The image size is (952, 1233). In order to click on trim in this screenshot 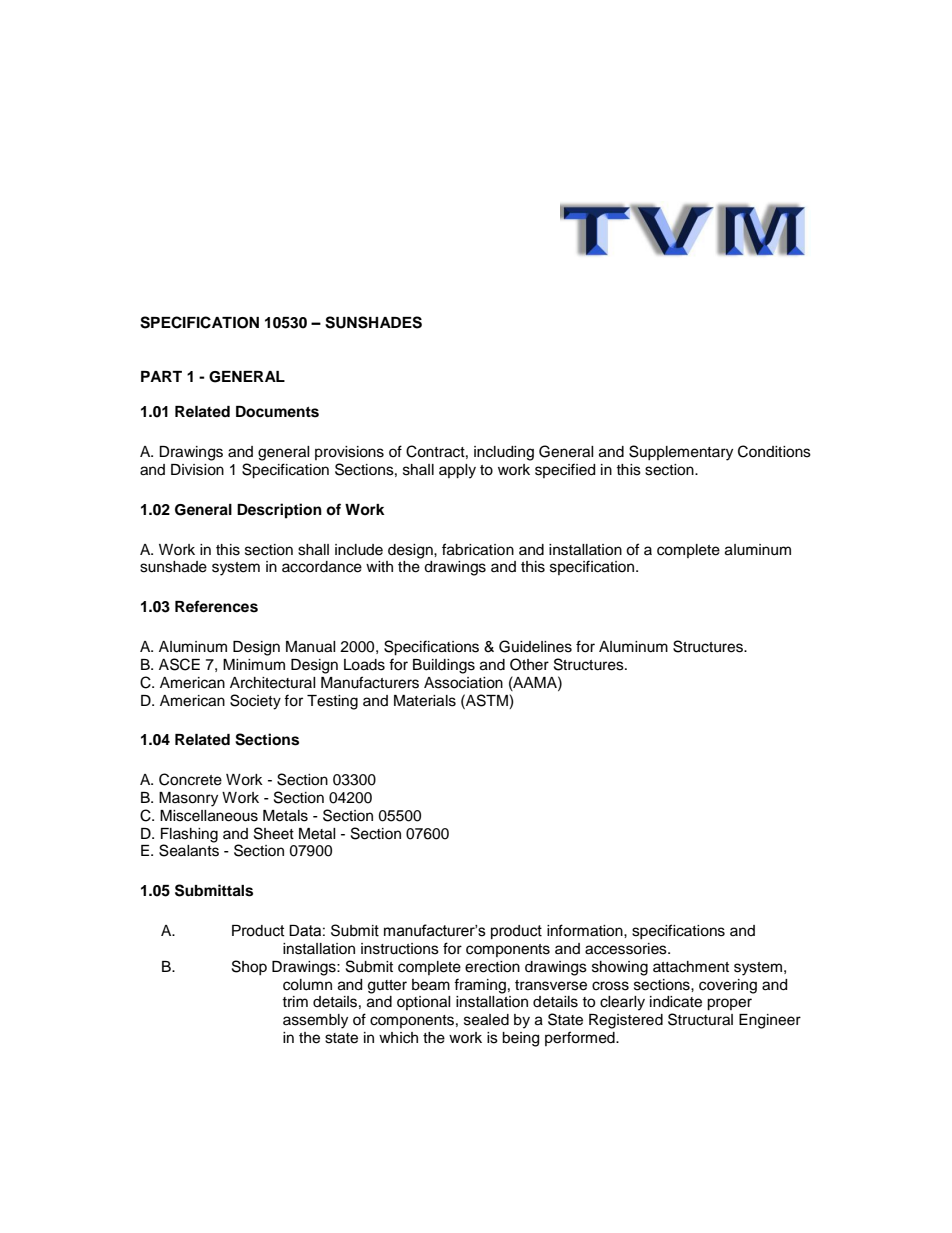, I will do `click(295, 1001)`.
